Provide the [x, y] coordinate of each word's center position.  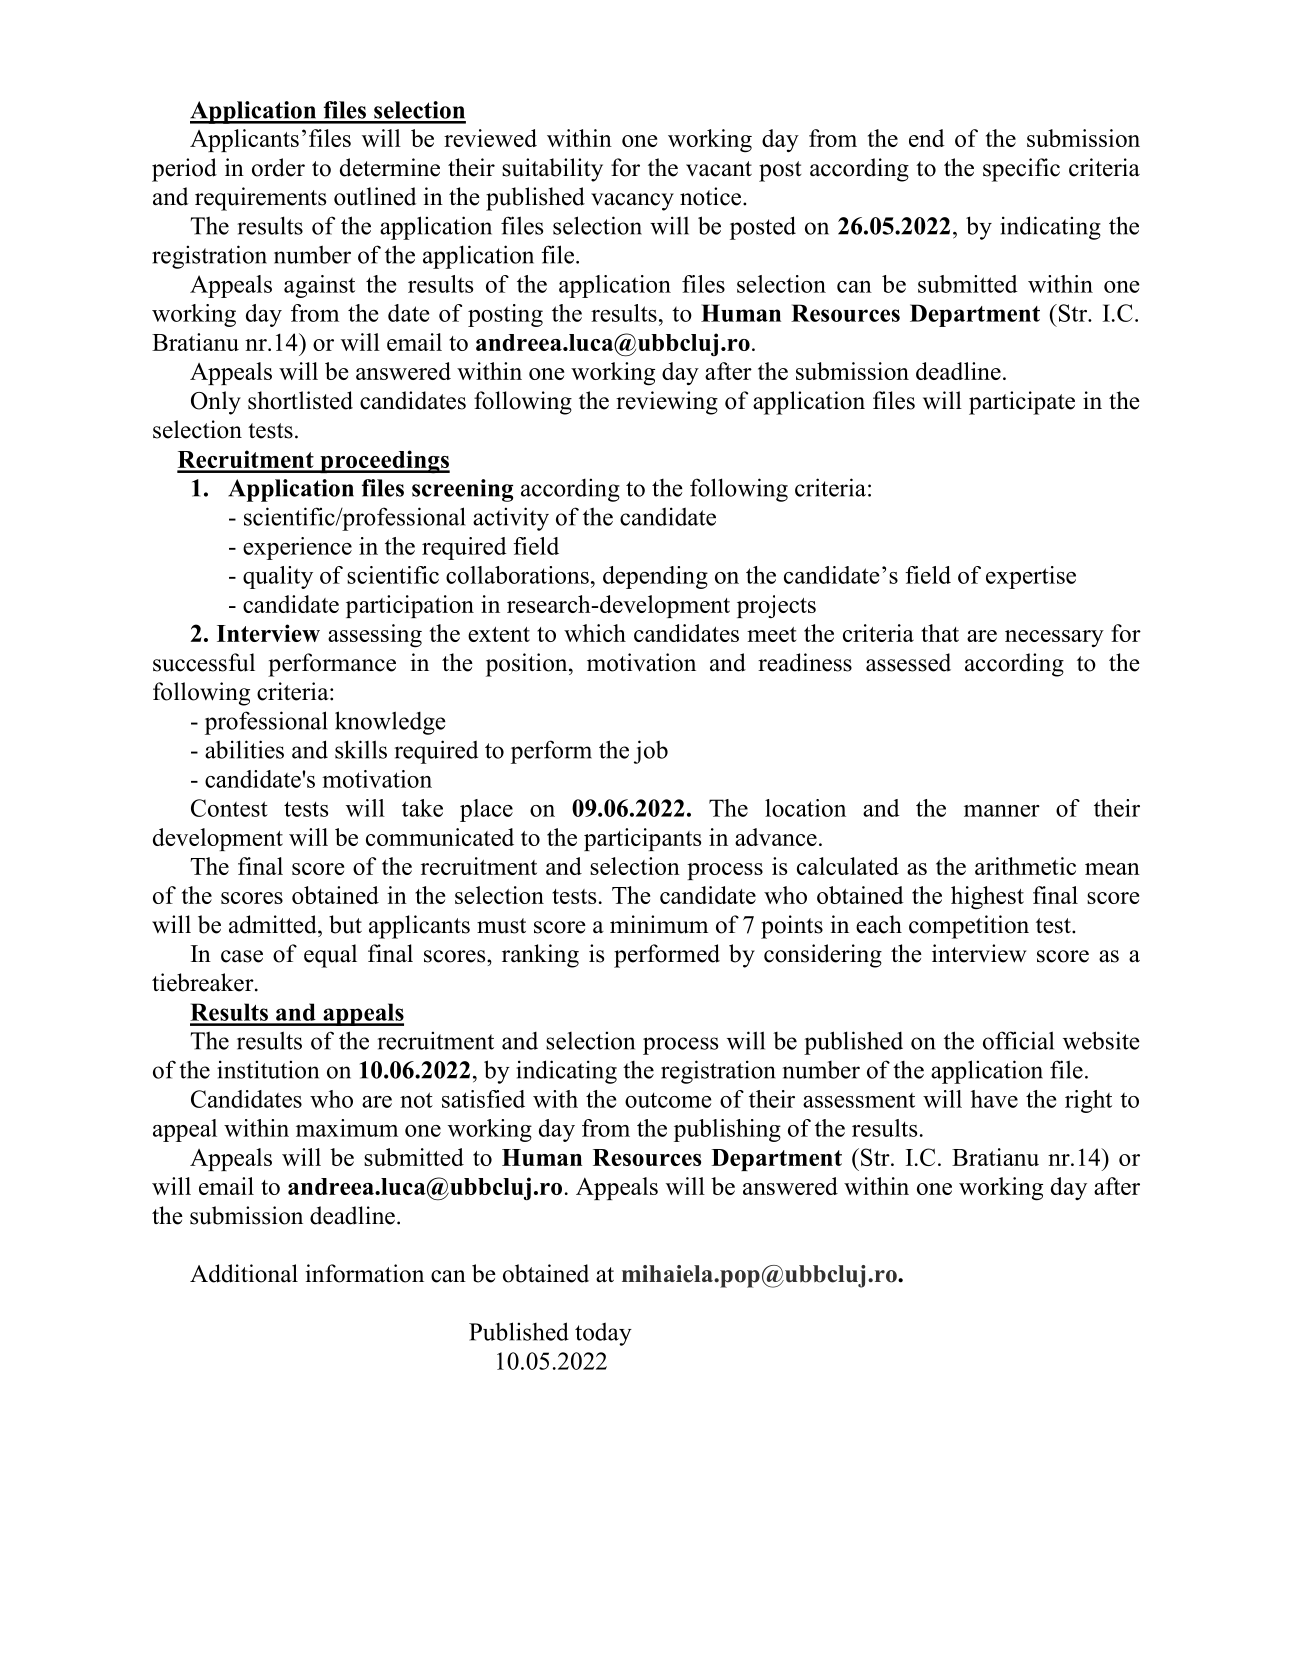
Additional [244, 1273]
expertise [1031, 577]
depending [655, 577]
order [278, 167]
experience [297, 548]
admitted [274, 924]
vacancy [632, 202]
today [603, 1334]
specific [1021, 170]
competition [969, 927]
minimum [659, 924]
